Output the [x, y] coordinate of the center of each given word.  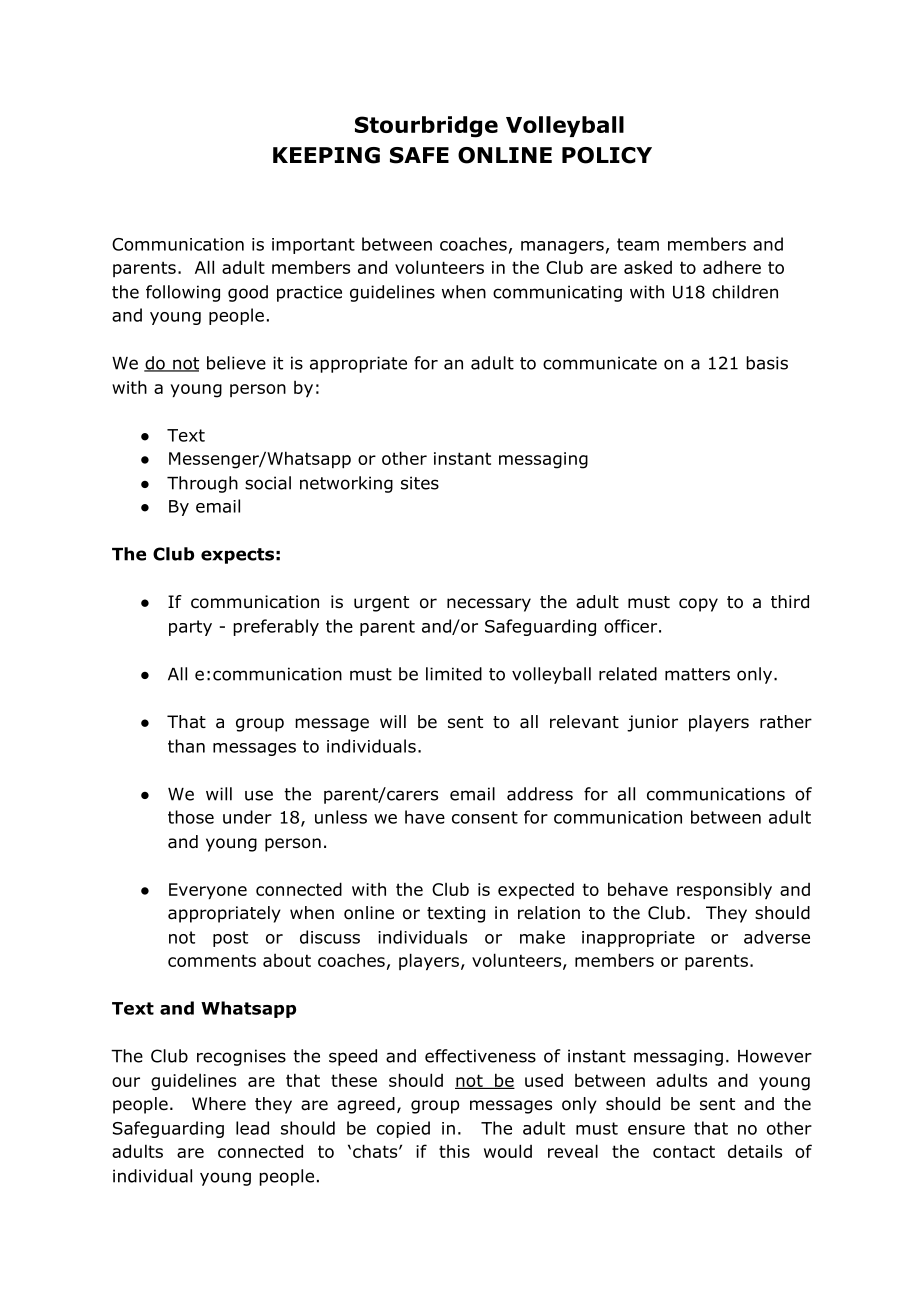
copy [698, 605]
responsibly [724, 890]
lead [252, 1128]
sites [420, 483]
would [508, 1151]
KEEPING [326, 155]
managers [562, 247]
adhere [732, 267]
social [268, 483]
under [247, 817]
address [540, 794]
